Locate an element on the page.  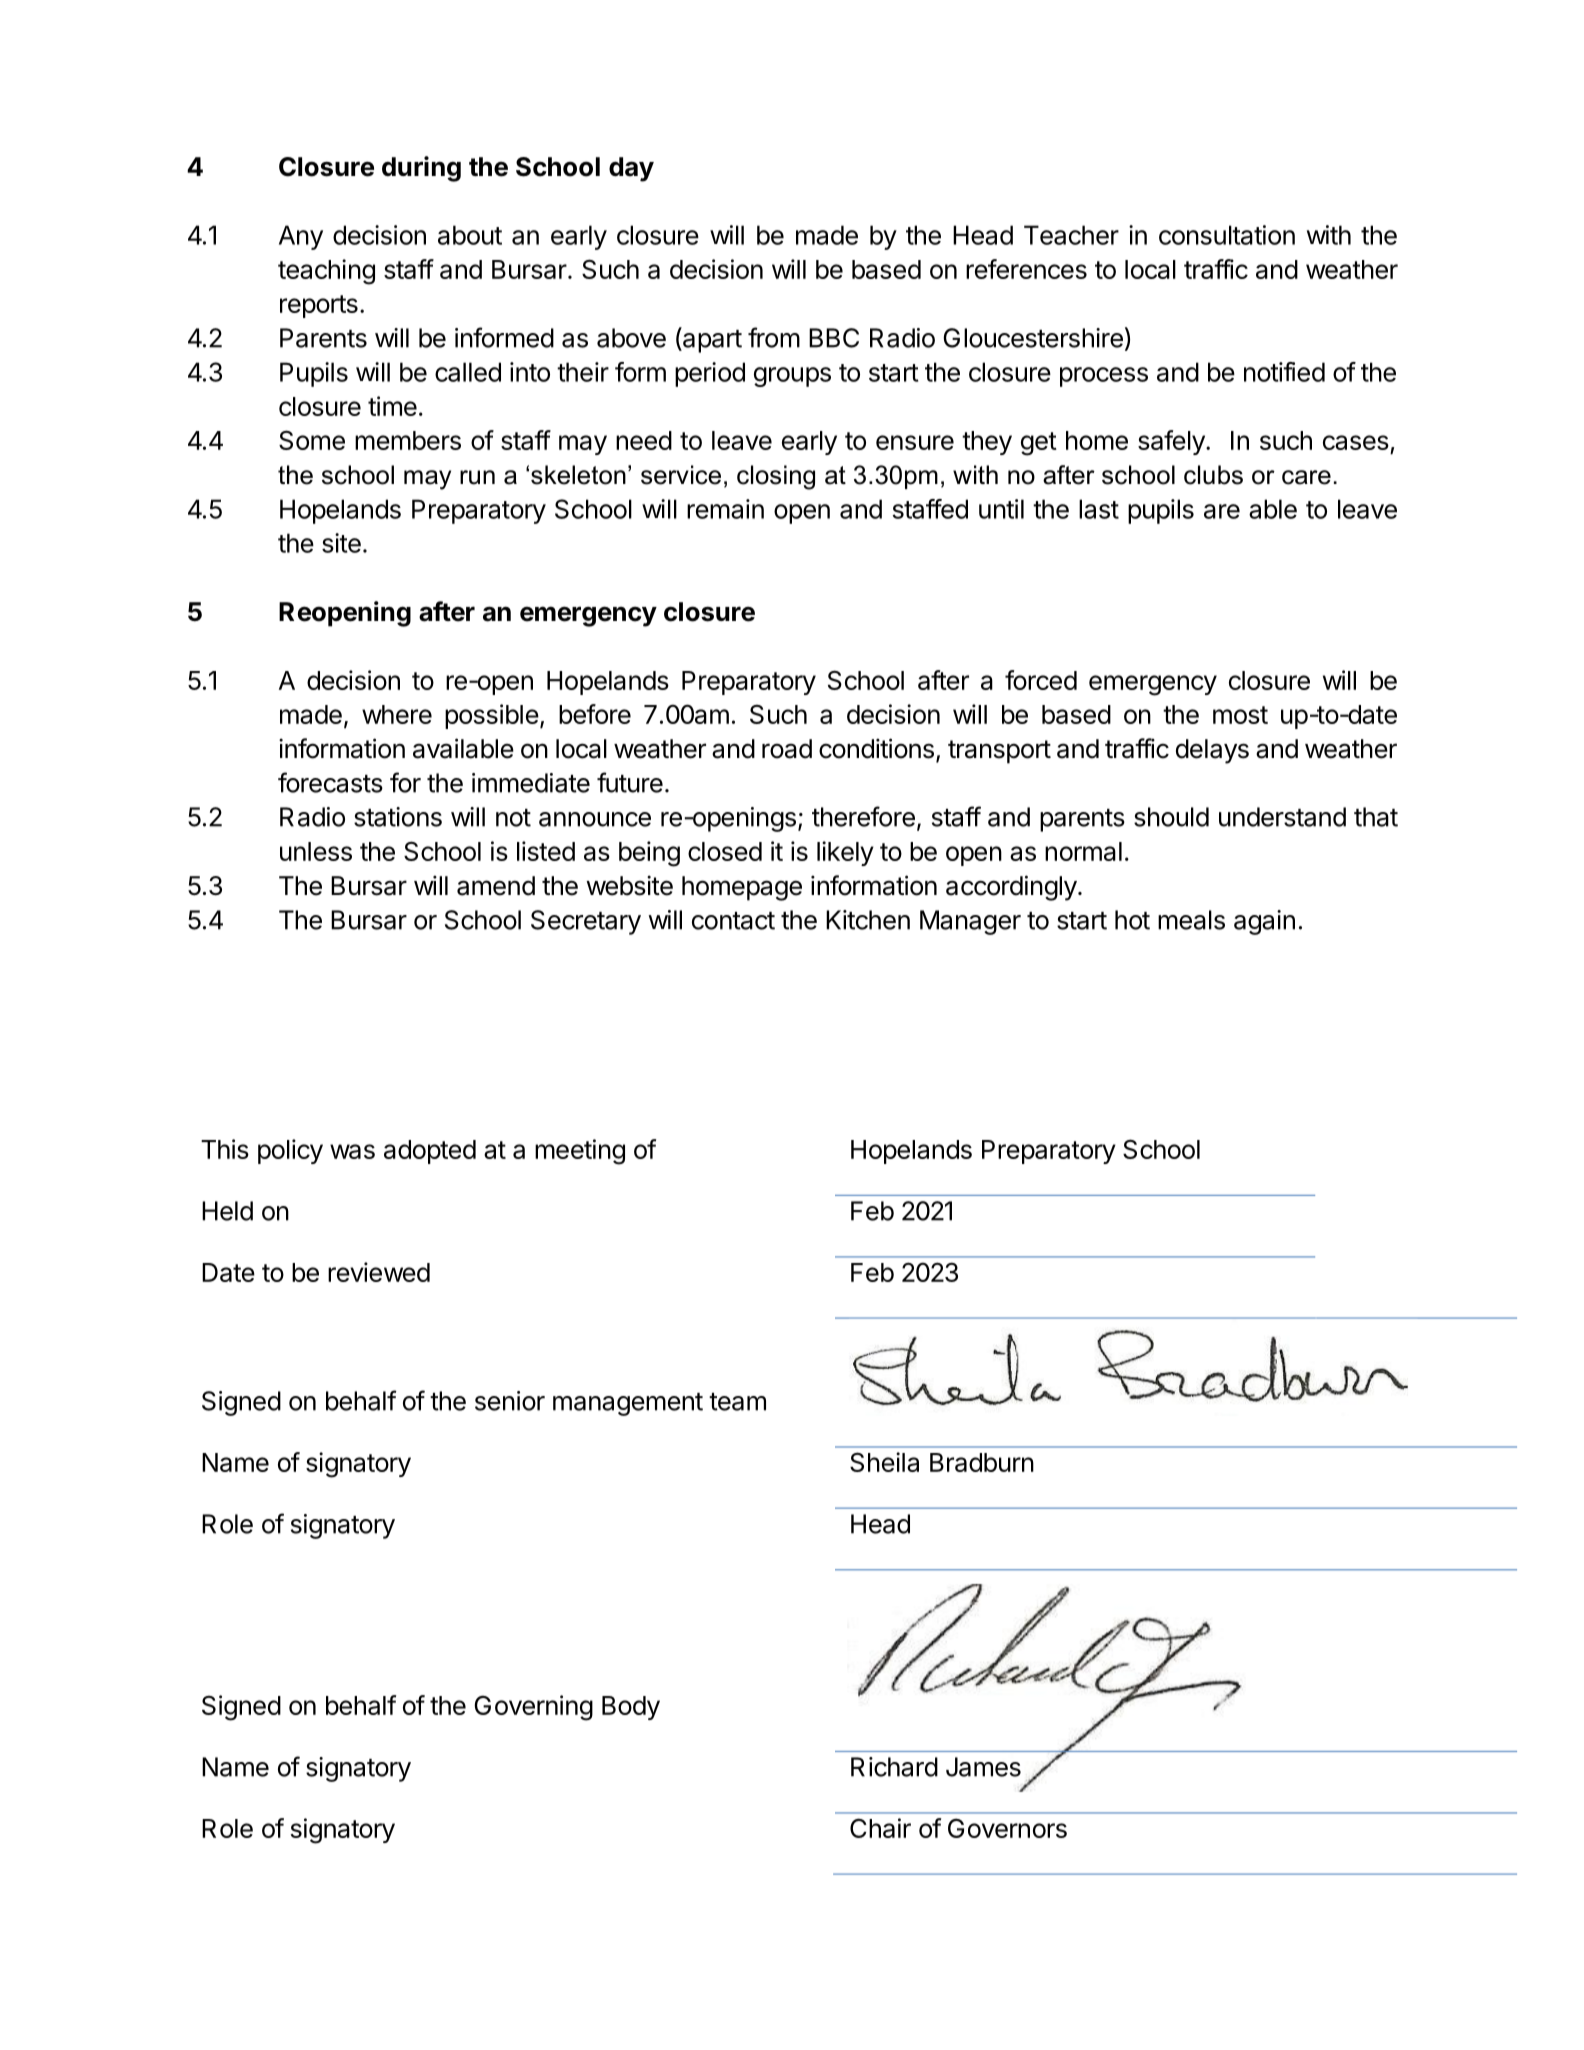
team is located at coordinates (737, 1402).
